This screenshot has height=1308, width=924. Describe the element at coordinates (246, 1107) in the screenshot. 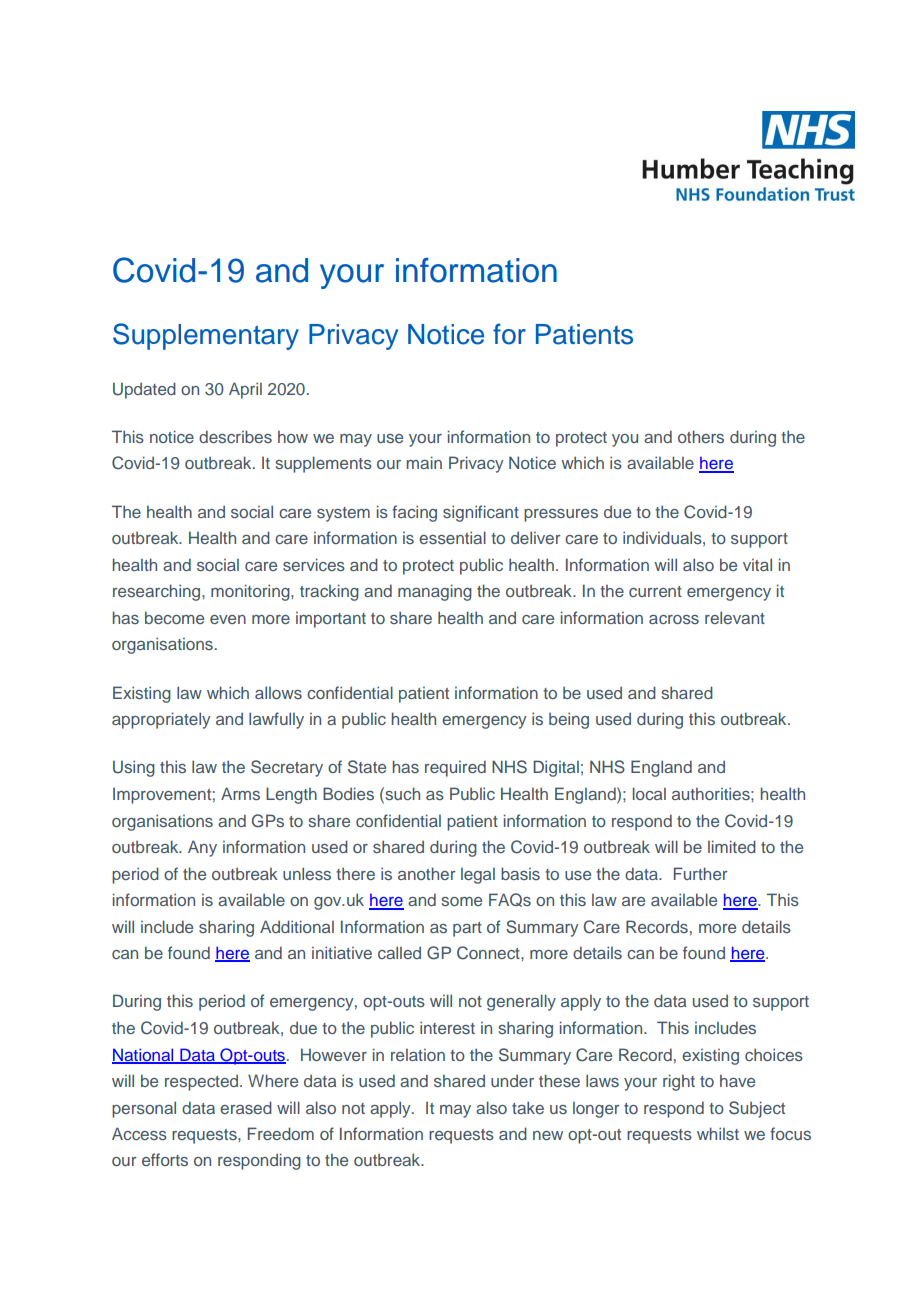

I see `erased` at that location.
